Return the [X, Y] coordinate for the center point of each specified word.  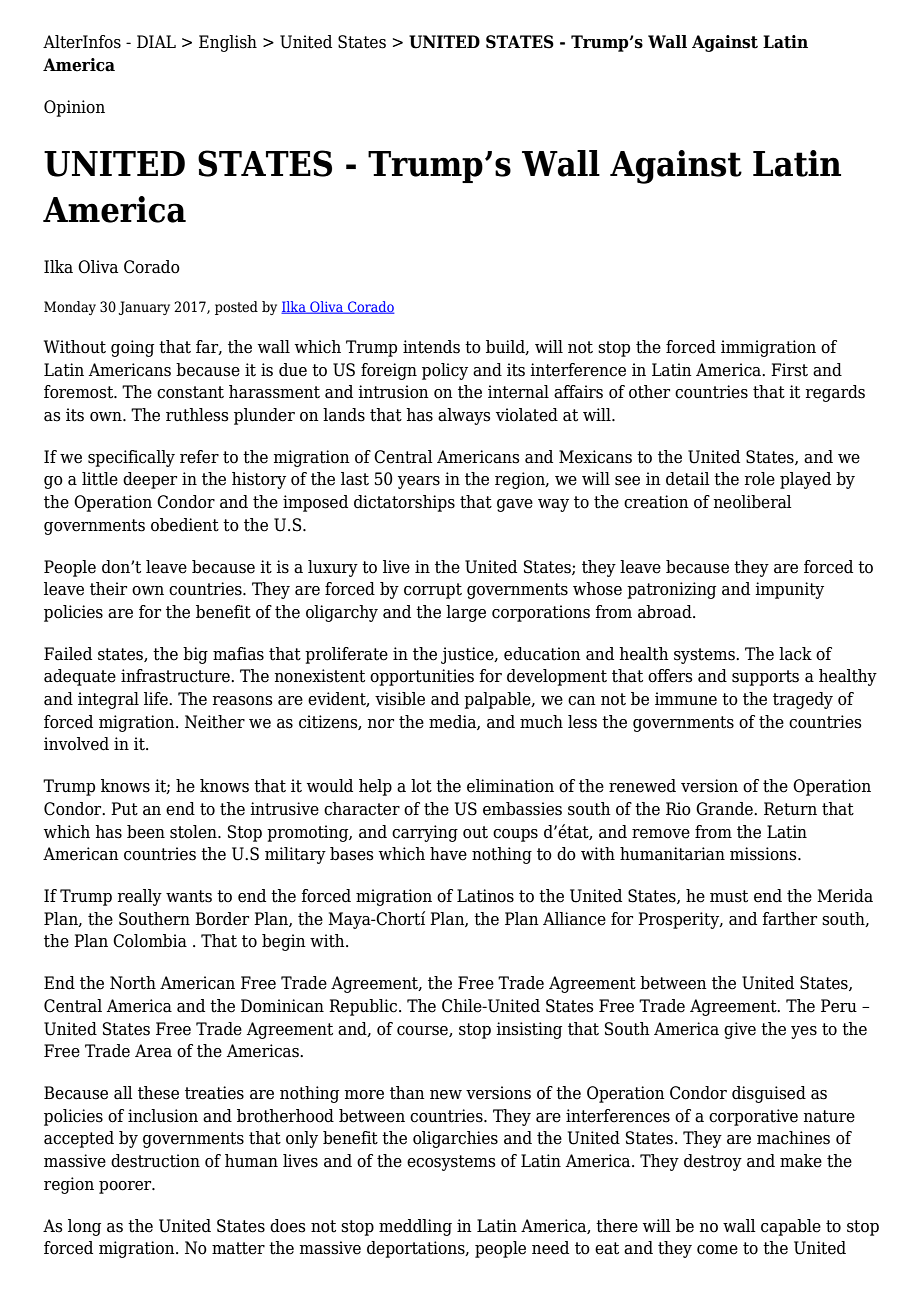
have [448, 854]
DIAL [156, 41]
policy [445, 371]
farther [789, 919]
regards [835, 393]
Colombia [150, 941]
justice [468, 655]
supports [765, 678]
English [228, 43]
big [195, 655]
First [789, 370]
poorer [126, 1187]
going [132, 348]
